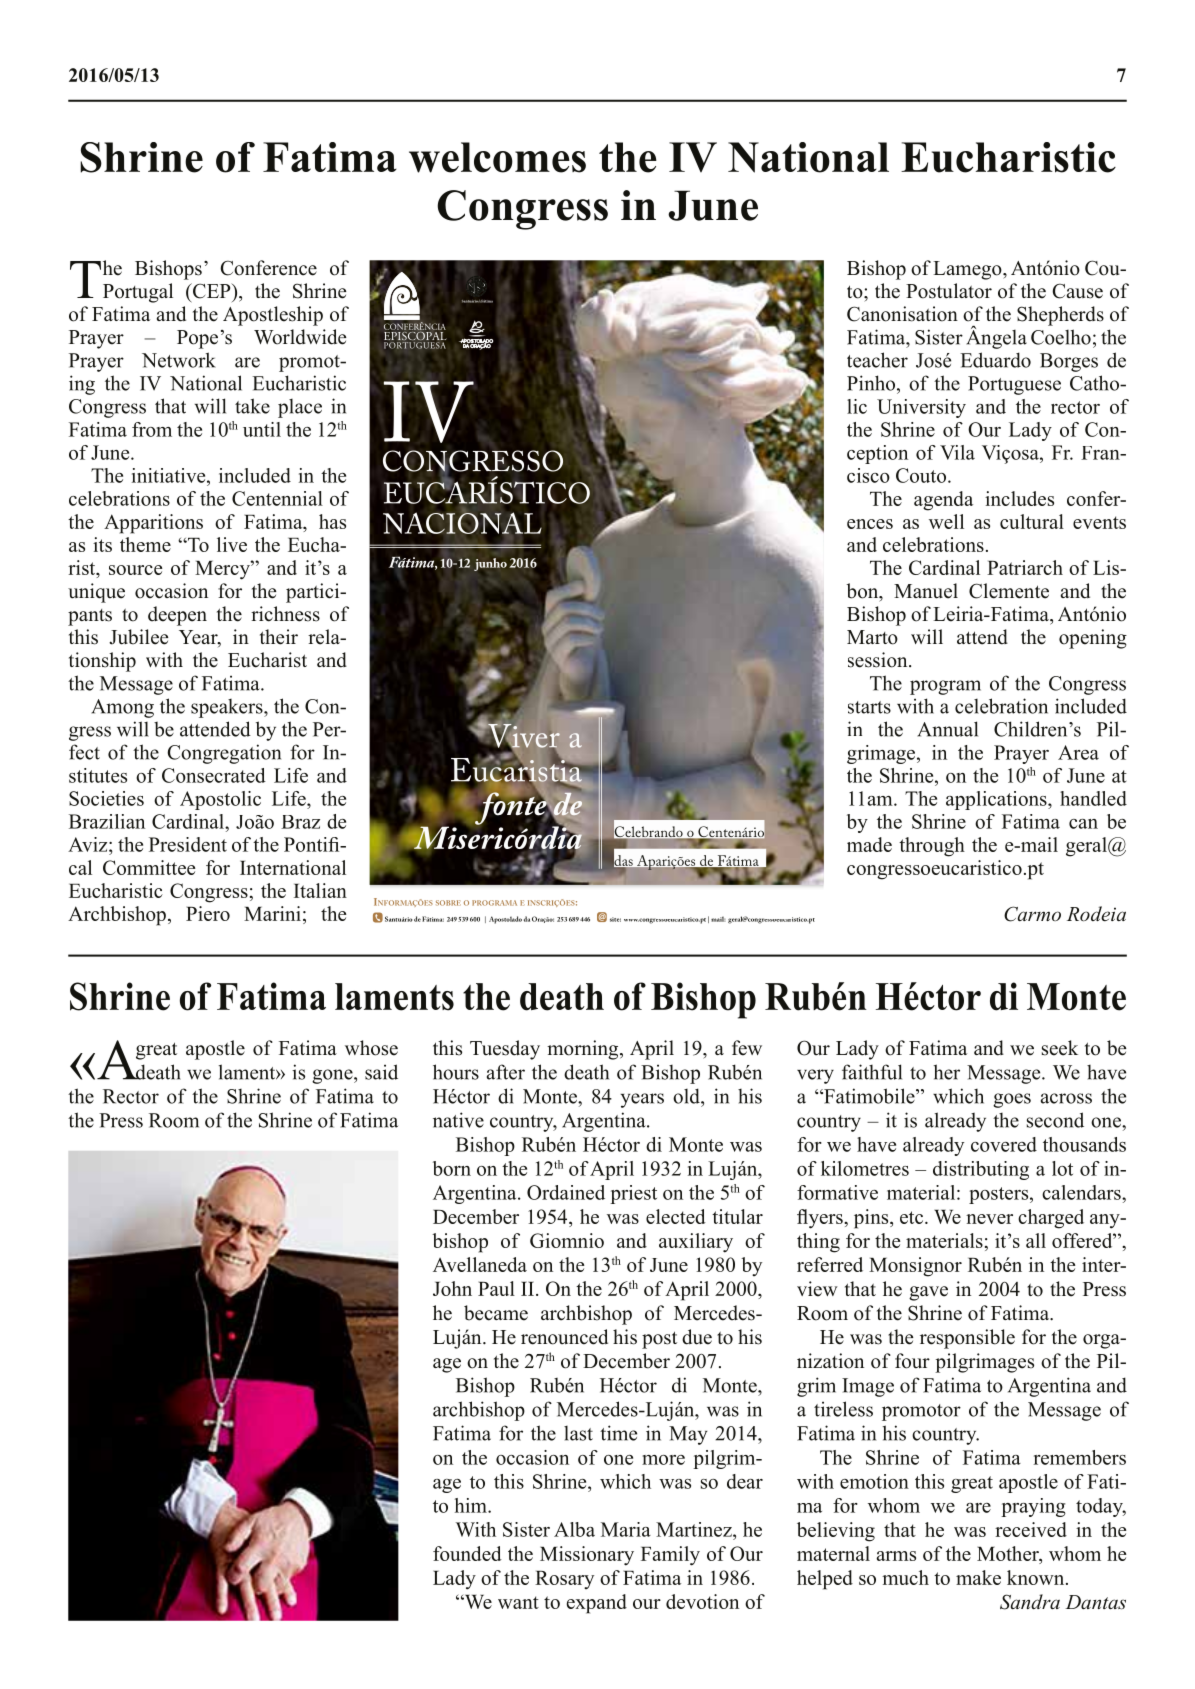 This screenshot has width=1195, height=1689. Describe the element at coordinates (946, 521) in the screenshot. I see `well` at that location.
